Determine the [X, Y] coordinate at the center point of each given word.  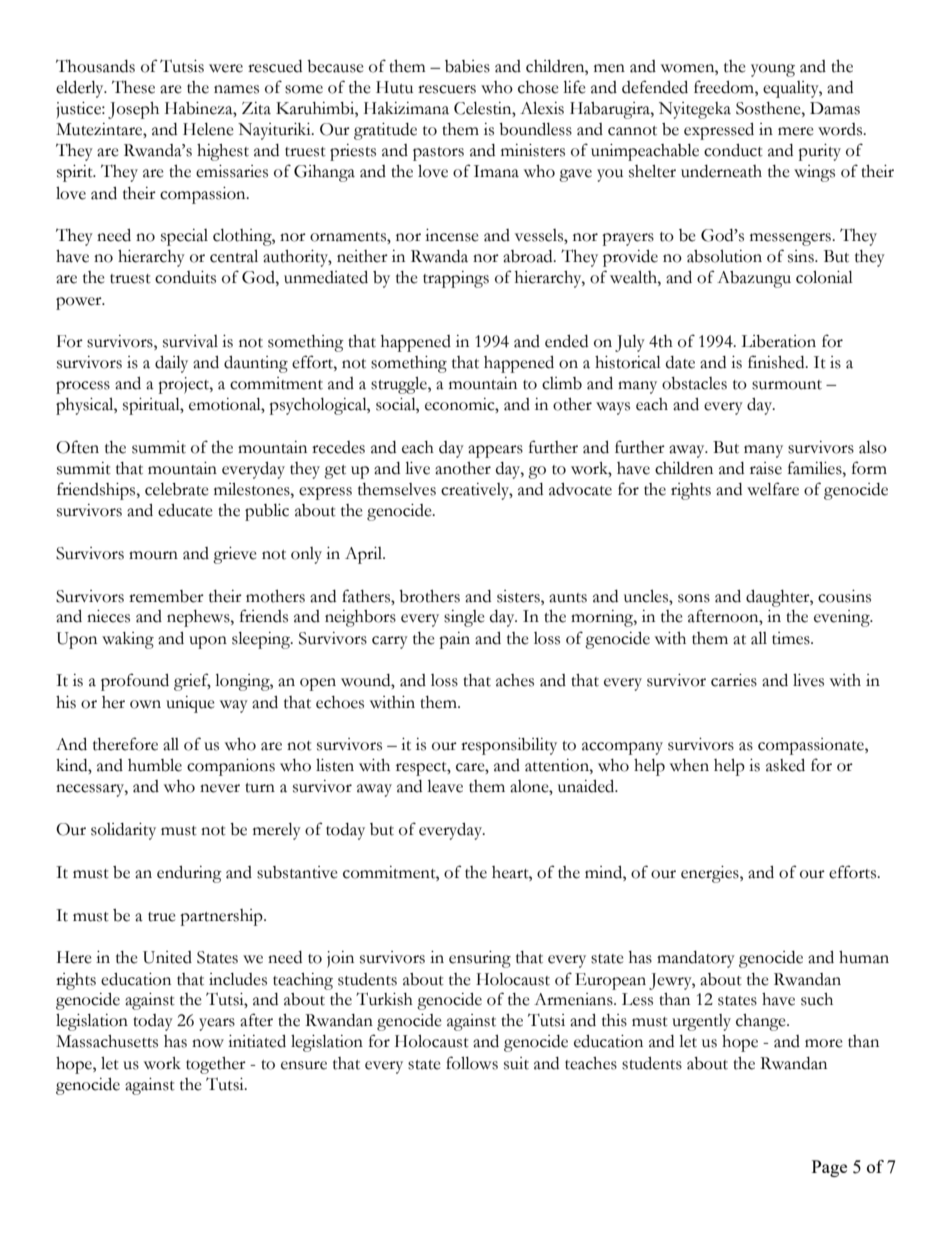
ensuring [480, 959]
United [167, 957]
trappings [456, 279]
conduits [185, 277]
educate [185, 510]
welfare [773, 489]
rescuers [447, 89]
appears [495, 451]
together [216, 1065]
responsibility [509, 746]
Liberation [778, 341]
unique [190, 704]
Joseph [133, 110]
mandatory [696, 959]
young [773, 70]
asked [785, 765]
